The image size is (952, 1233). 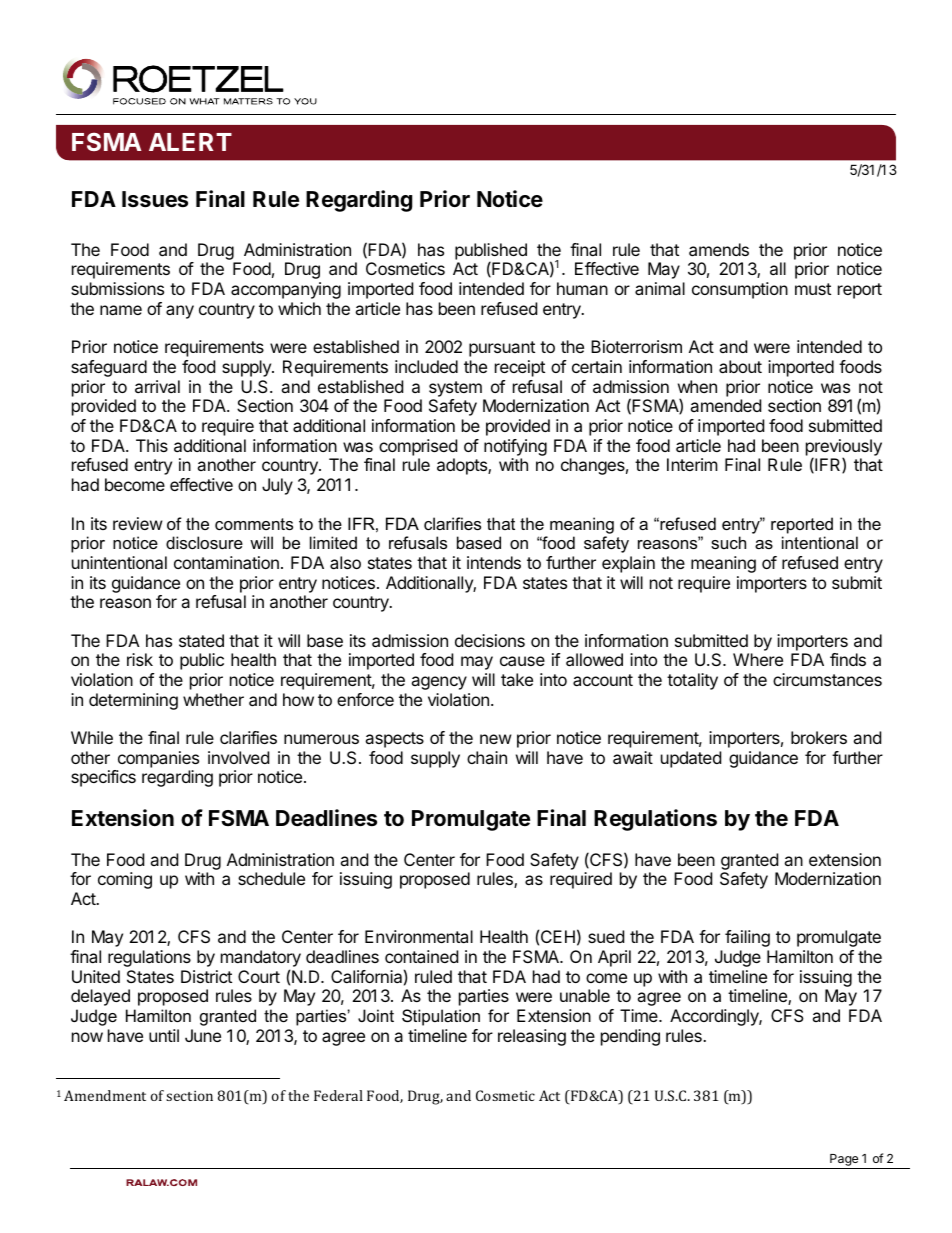 What do you see at coordinates (338, 1095) in the page?
I see `Federal` at bounding box center [338, 1095].
